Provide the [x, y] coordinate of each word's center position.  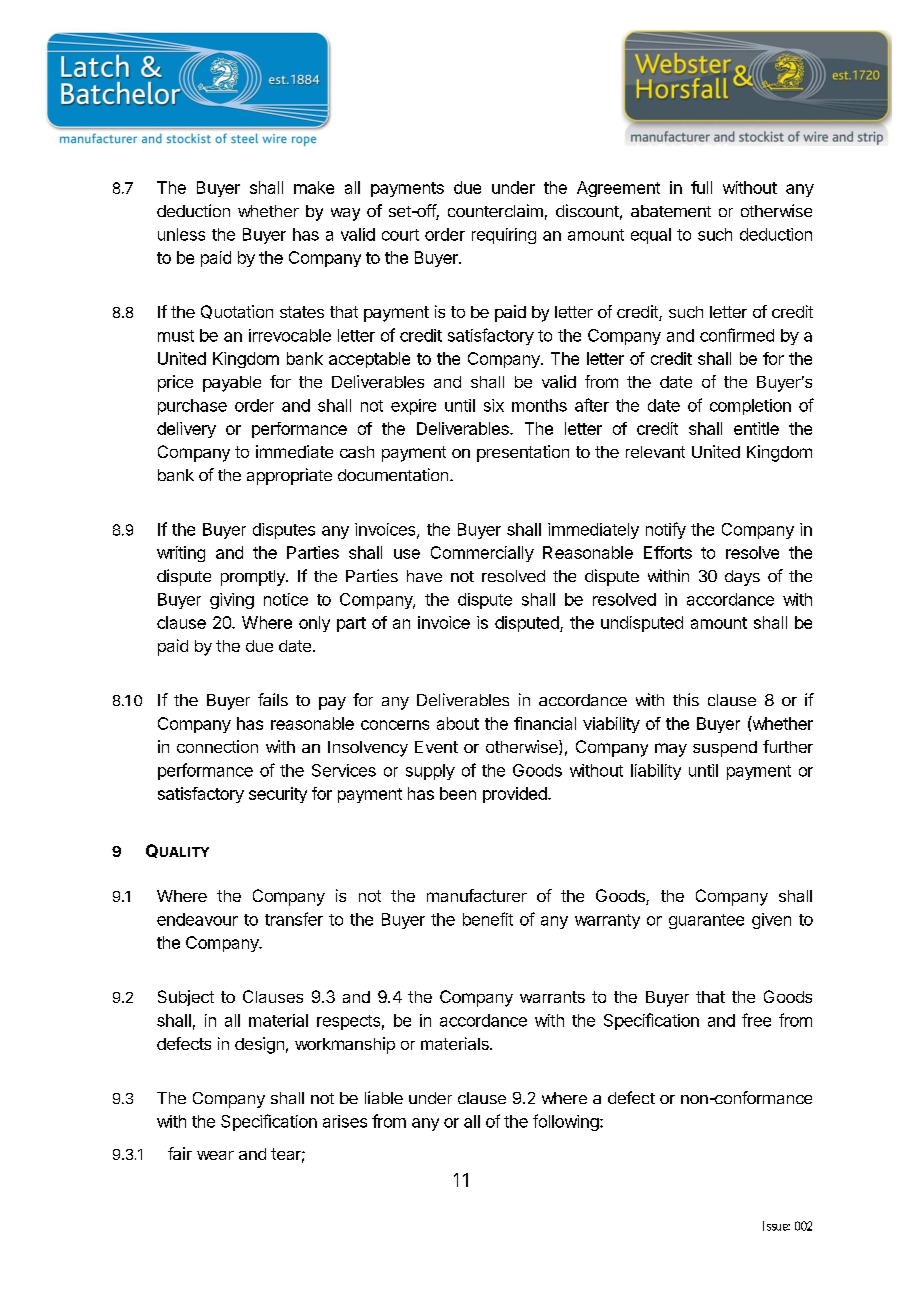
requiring [504, 236]
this [686, 699]
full [701, 187]
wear [215, 1155]
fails [273, 699]
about [458, 723]
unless [181, 234]
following [566, 1122]
